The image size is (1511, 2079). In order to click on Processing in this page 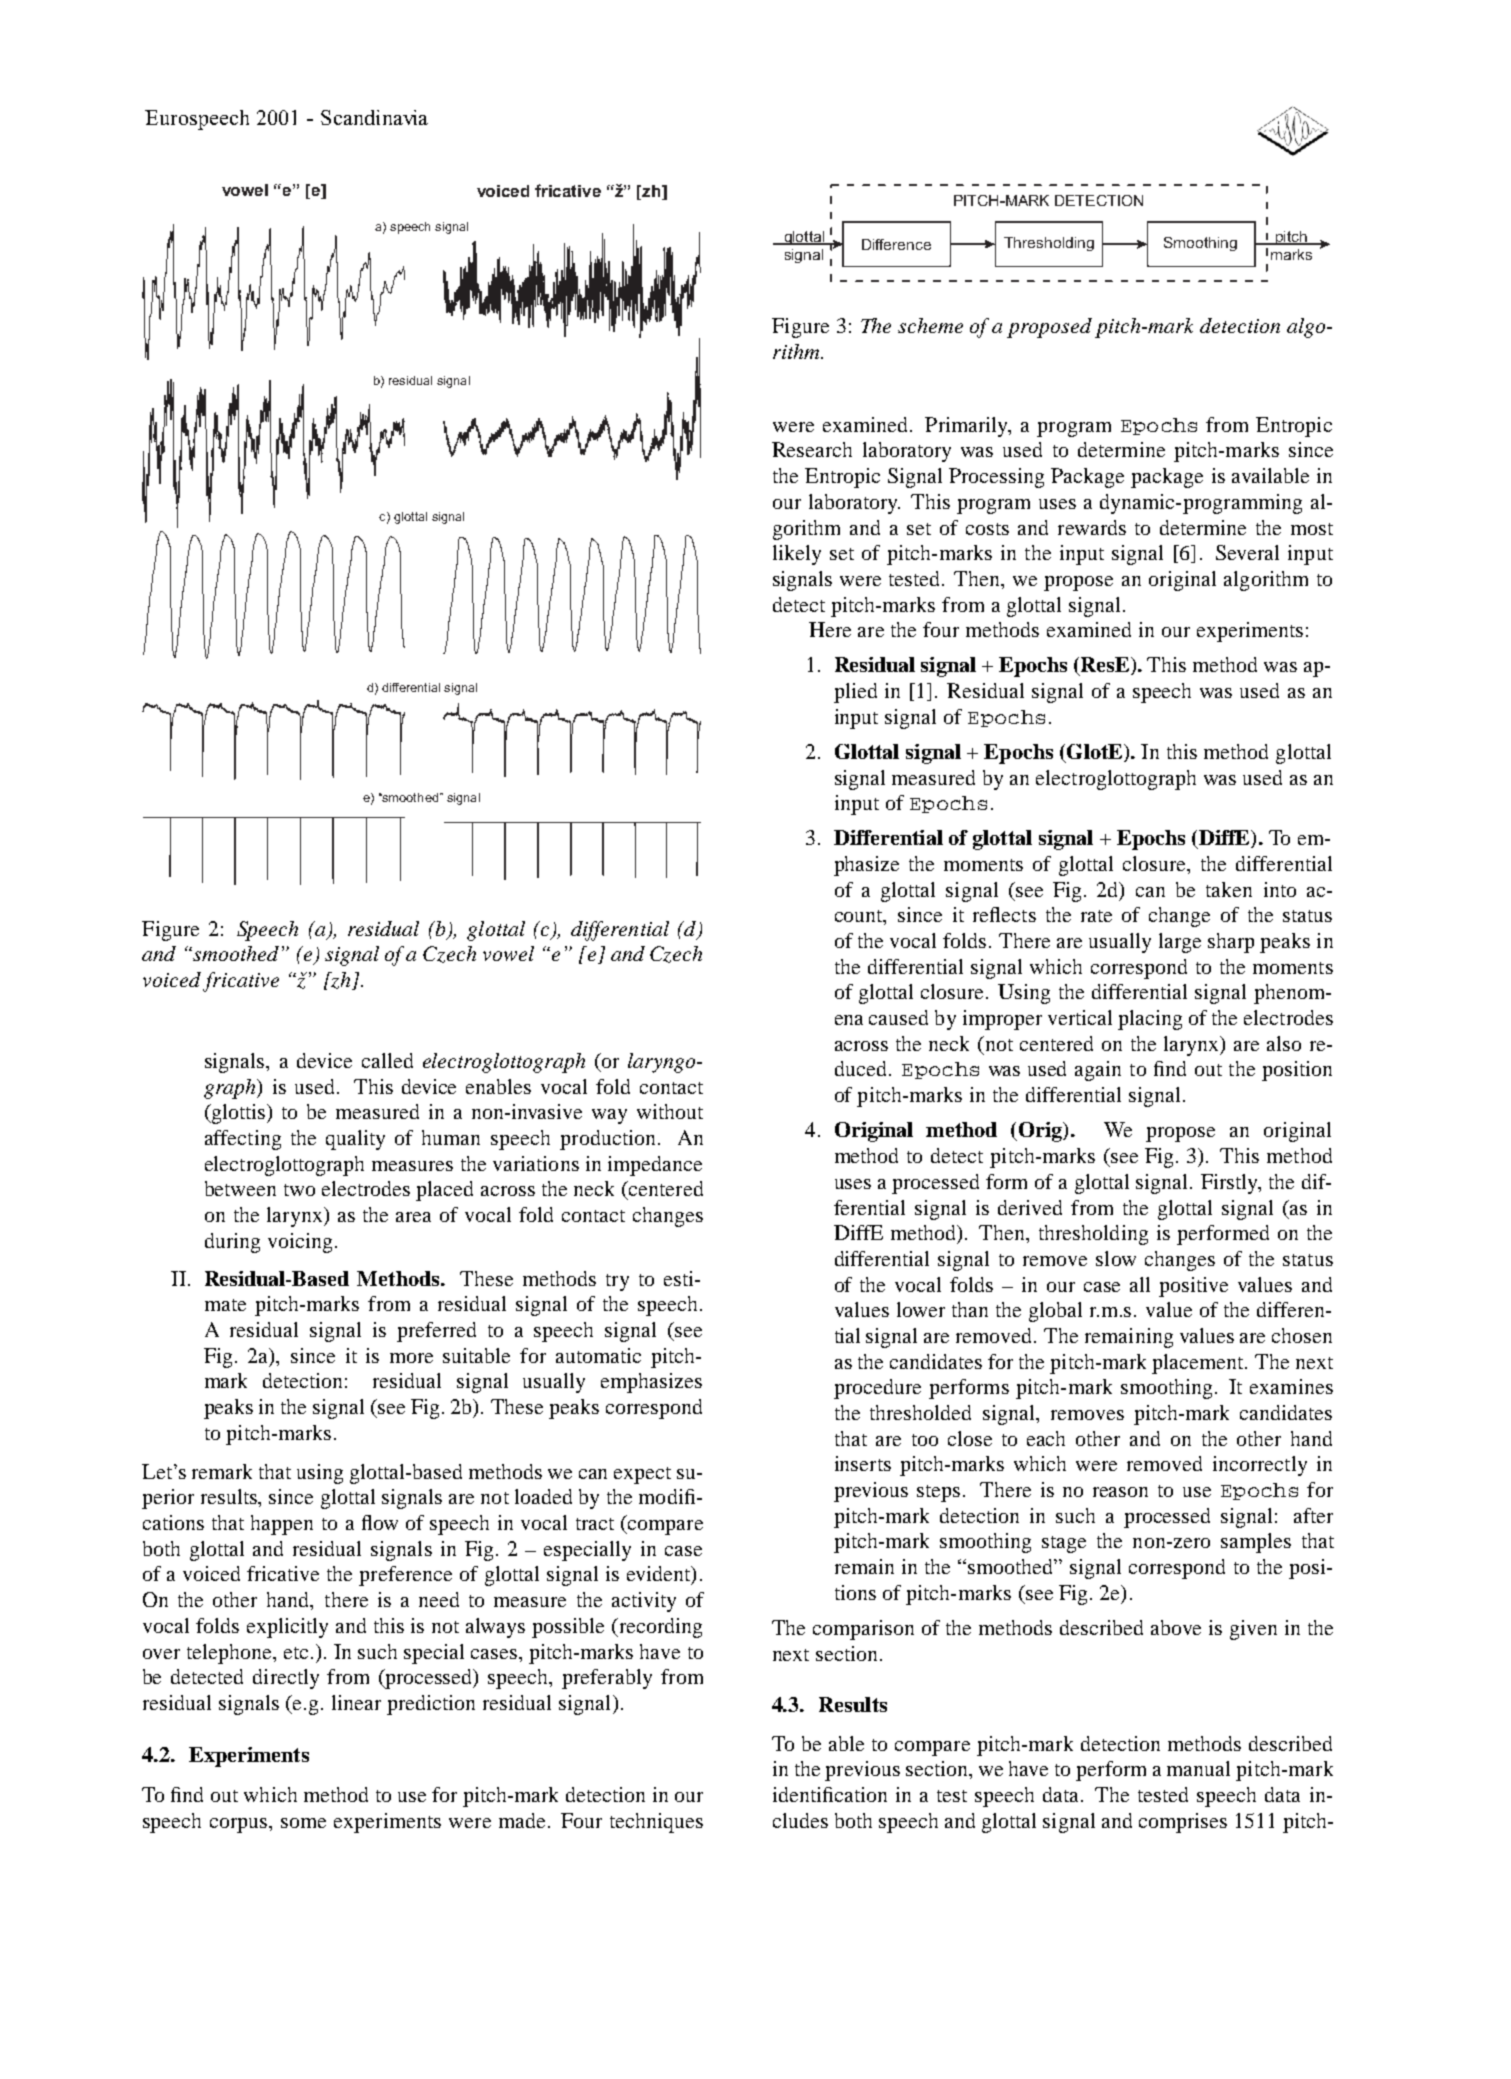, I will do `click(996, 478)`.
